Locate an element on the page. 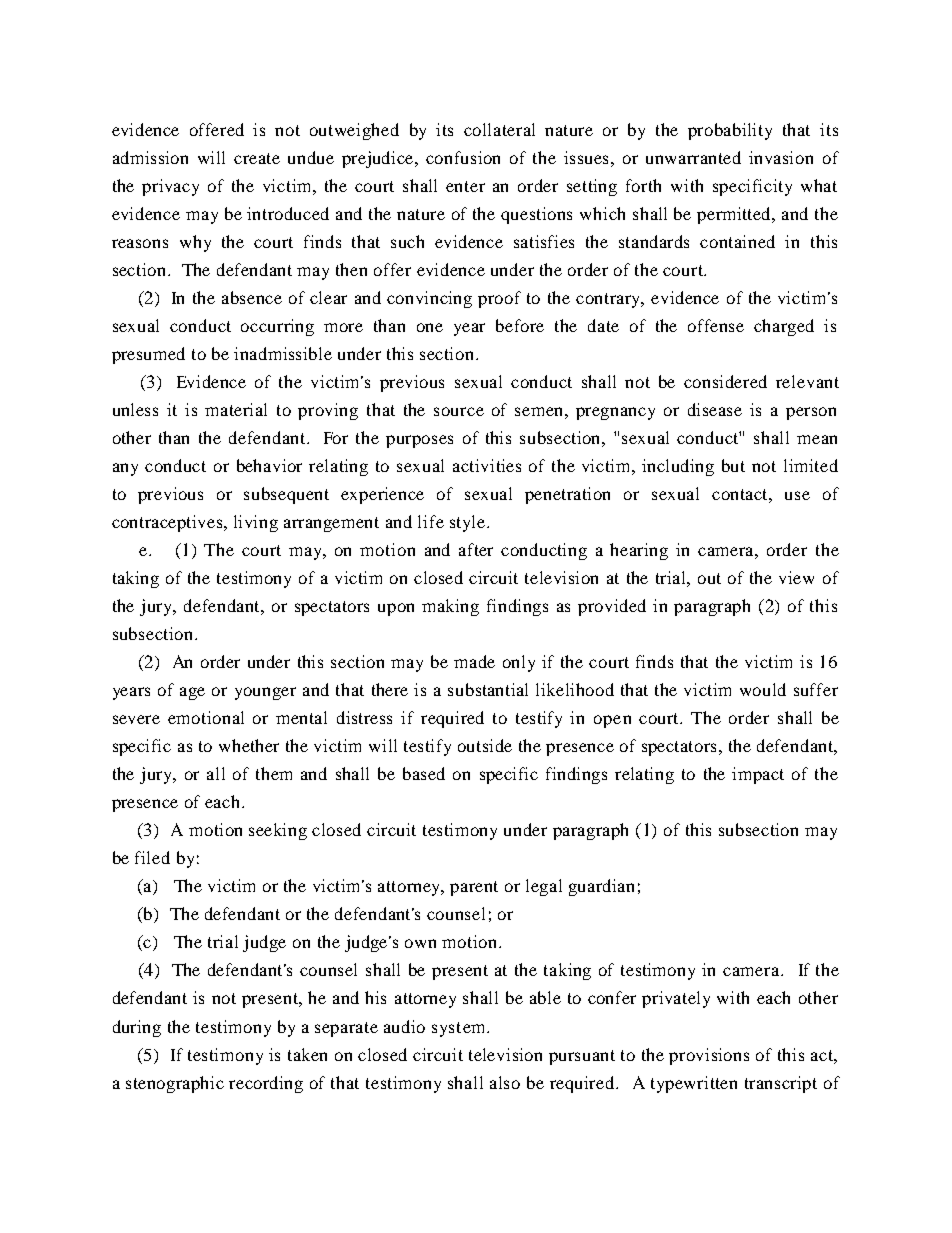  parent is located at coordinates (474, 888).
